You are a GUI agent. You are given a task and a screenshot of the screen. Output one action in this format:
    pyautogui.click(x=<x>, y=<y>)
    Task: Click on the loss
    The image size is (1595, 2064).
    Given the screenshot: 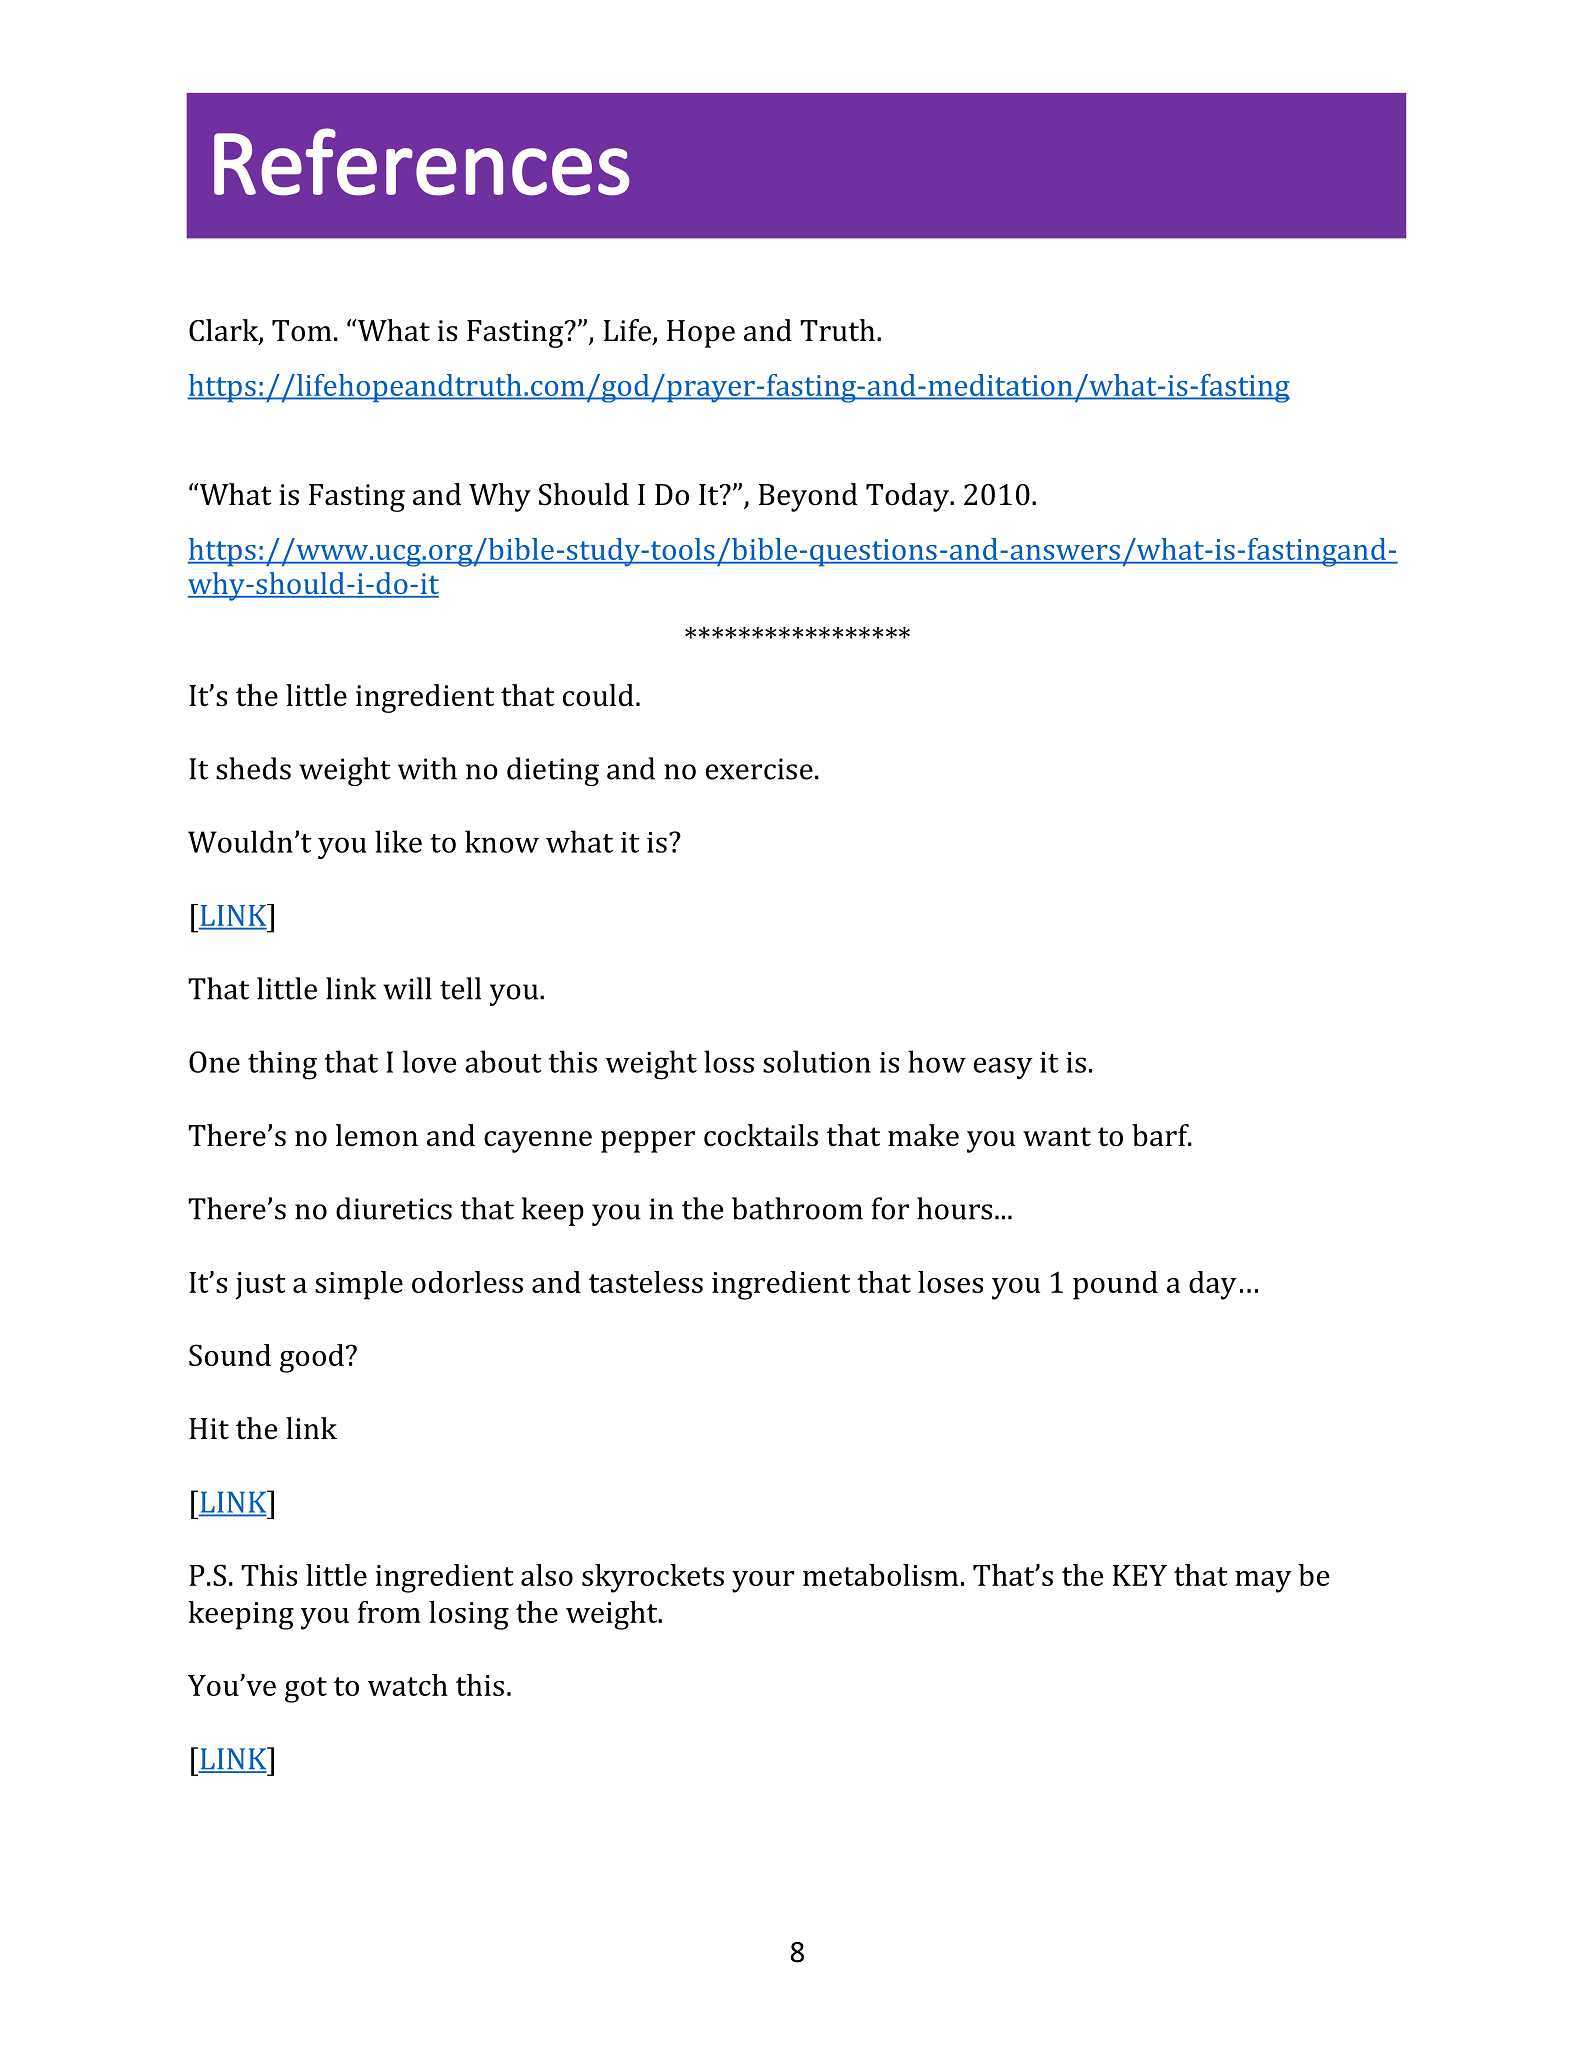 What is the action you would take?
    pyautogui.click(x=729, y=1061)
